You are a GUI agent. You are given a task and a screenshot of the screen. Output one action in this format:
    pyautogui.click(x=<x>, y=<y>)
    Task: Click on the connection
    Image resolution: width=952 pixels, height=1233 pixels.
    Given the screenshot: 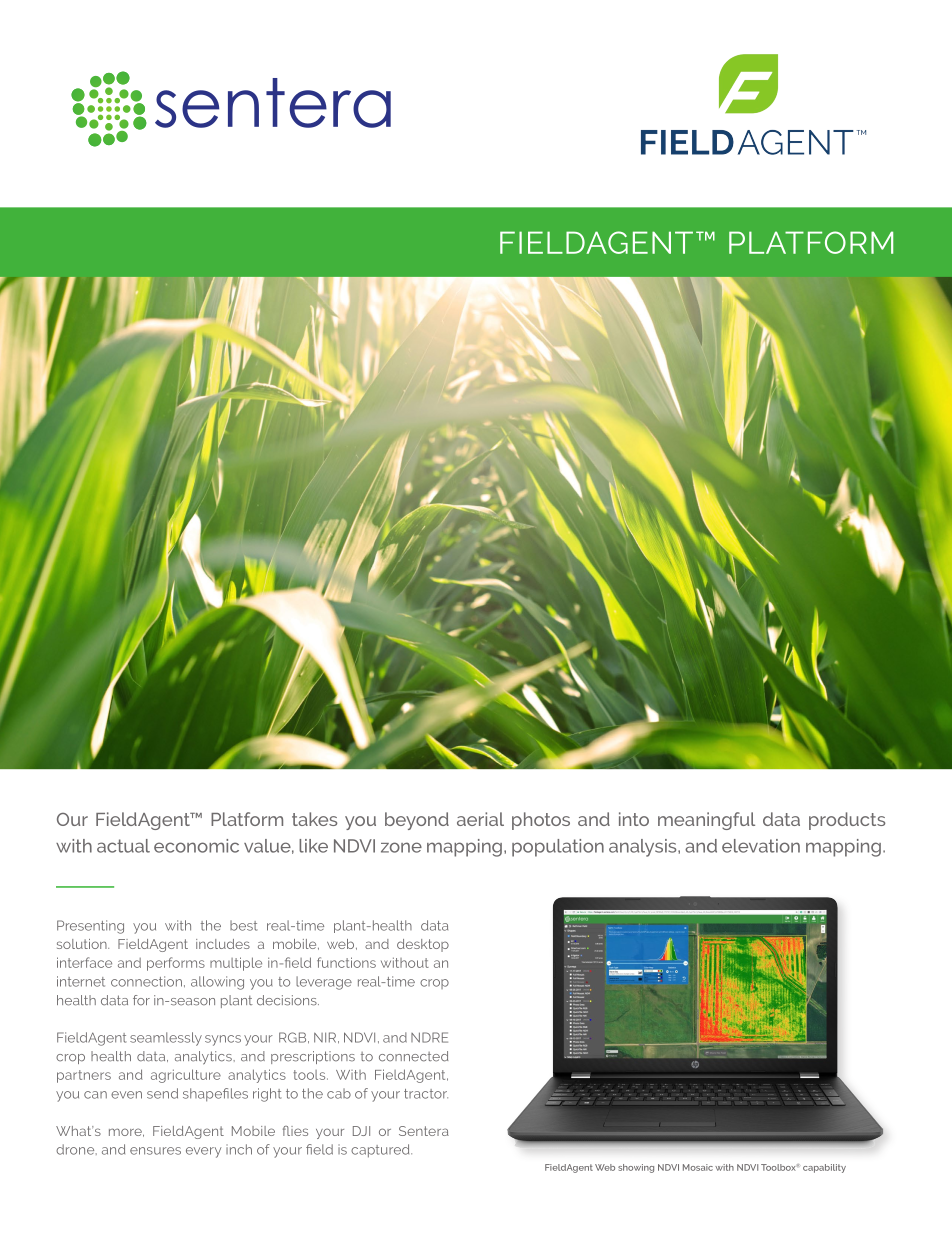 What is the action you would take?
    pyautogui.click(x=146, y=981)
